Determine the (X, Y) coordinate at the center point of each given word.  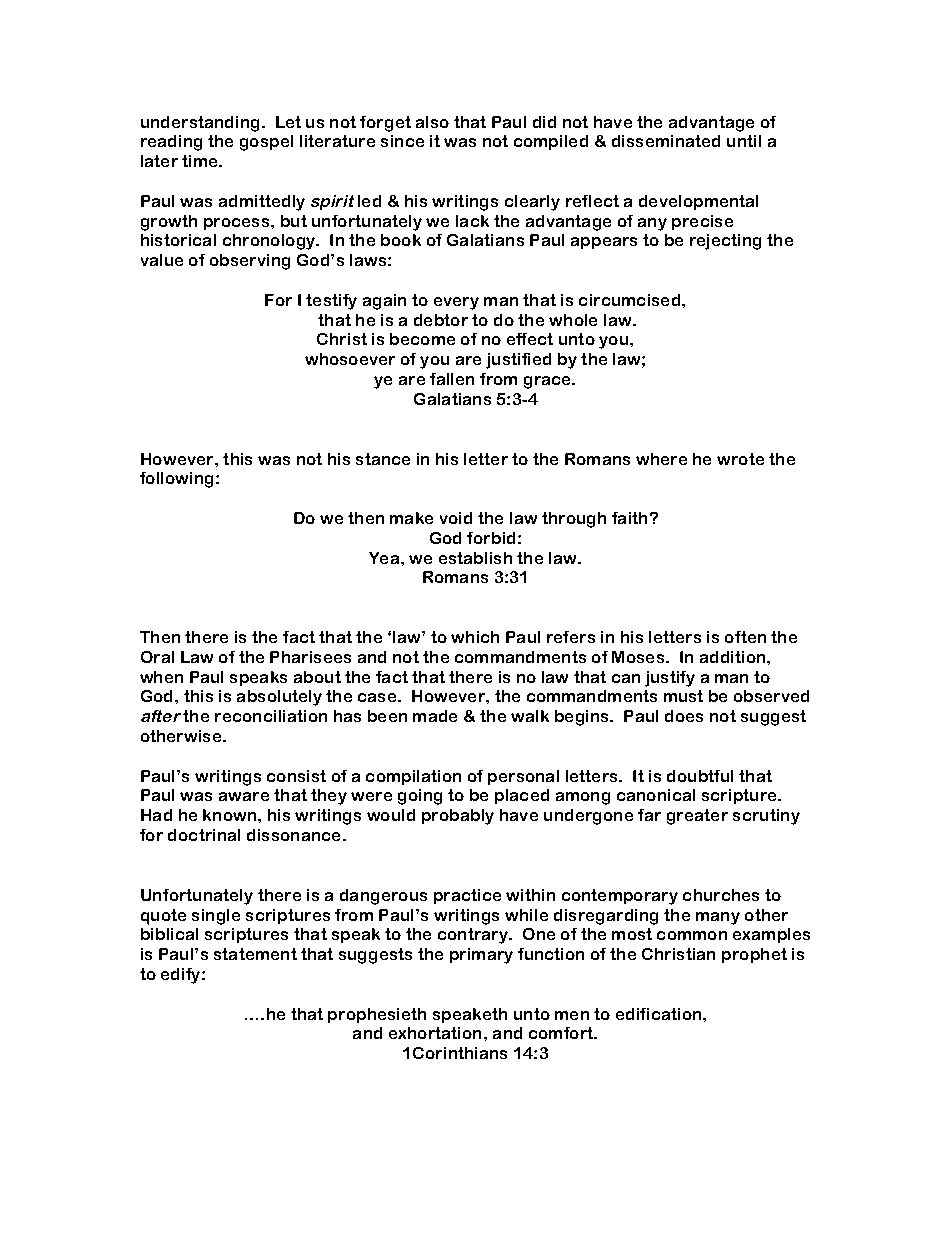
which (475, 637)
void (456, 518)
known (231, 815)
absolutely (279, 698)
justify (670, 679)
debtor (441, 320)
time (201, 161)
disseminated (666, 141)
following (176, 480)
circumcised (631, 300)
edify (182, 976)
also (432, 122)
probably (458, 817)
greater (697, 817)
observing (250, 262)
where (661, 459)
